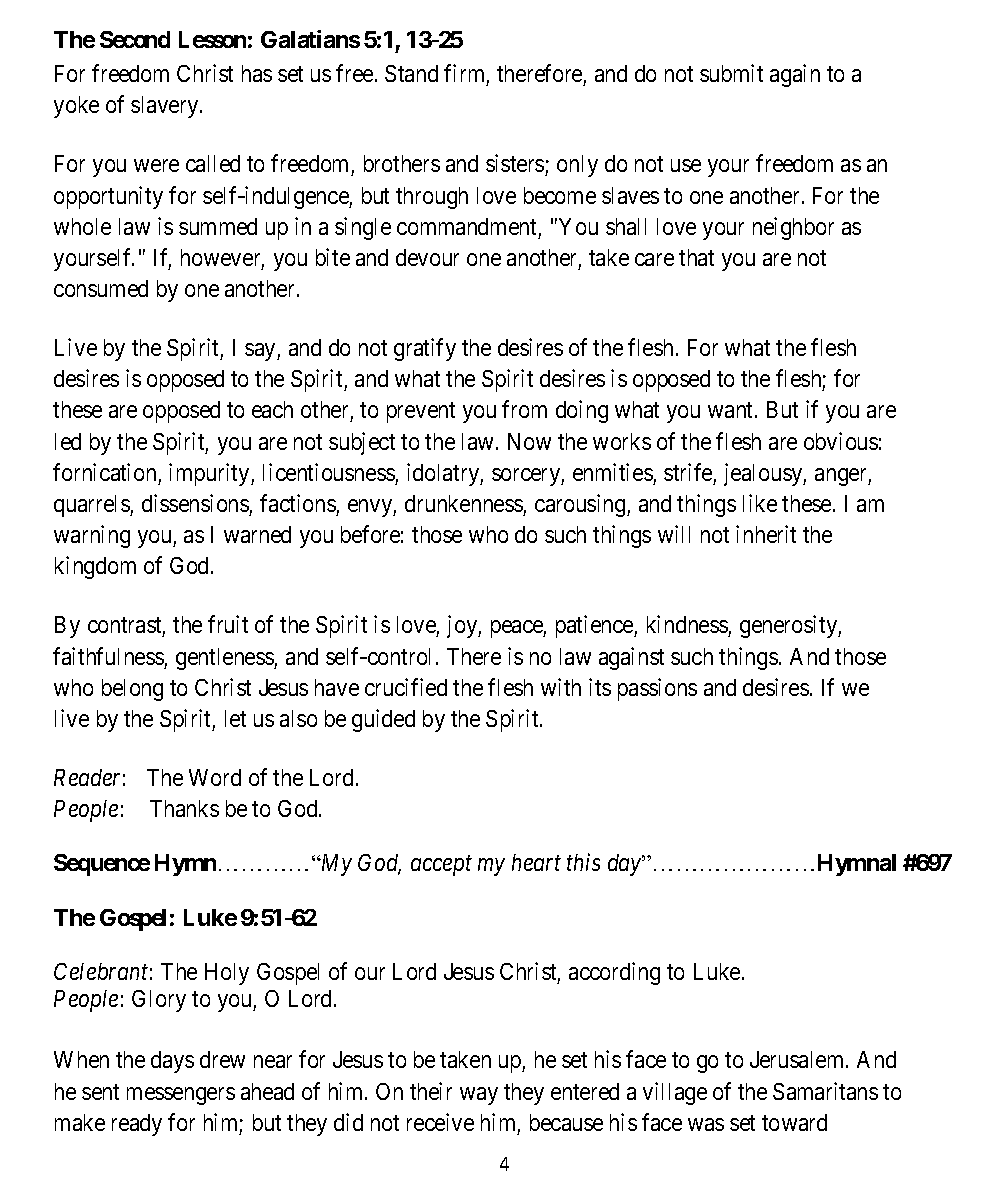 This document has height=1204, width=991. What do you see at coordinates (657, 689) in the document?
I see `passions` at bounding box center [657, 689].
